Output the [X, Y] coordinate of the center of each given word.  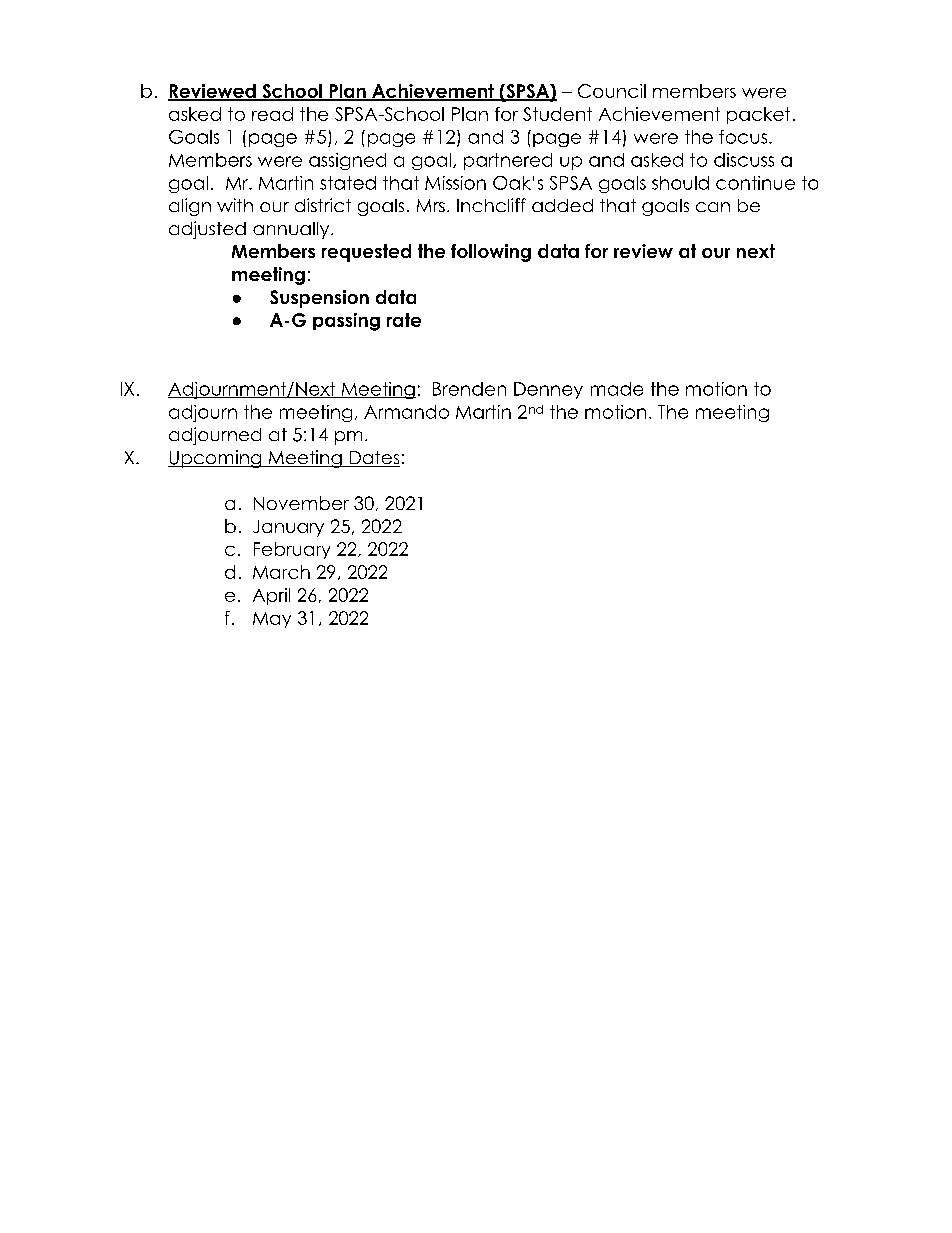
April [271, 596]
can [713, 207]
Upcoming [216, 459]
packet [758, 115]
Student [557, 114]
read [272, 114]
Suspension [319, 299]
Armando [406, 412]
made [617, 389]
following [491, 253]
